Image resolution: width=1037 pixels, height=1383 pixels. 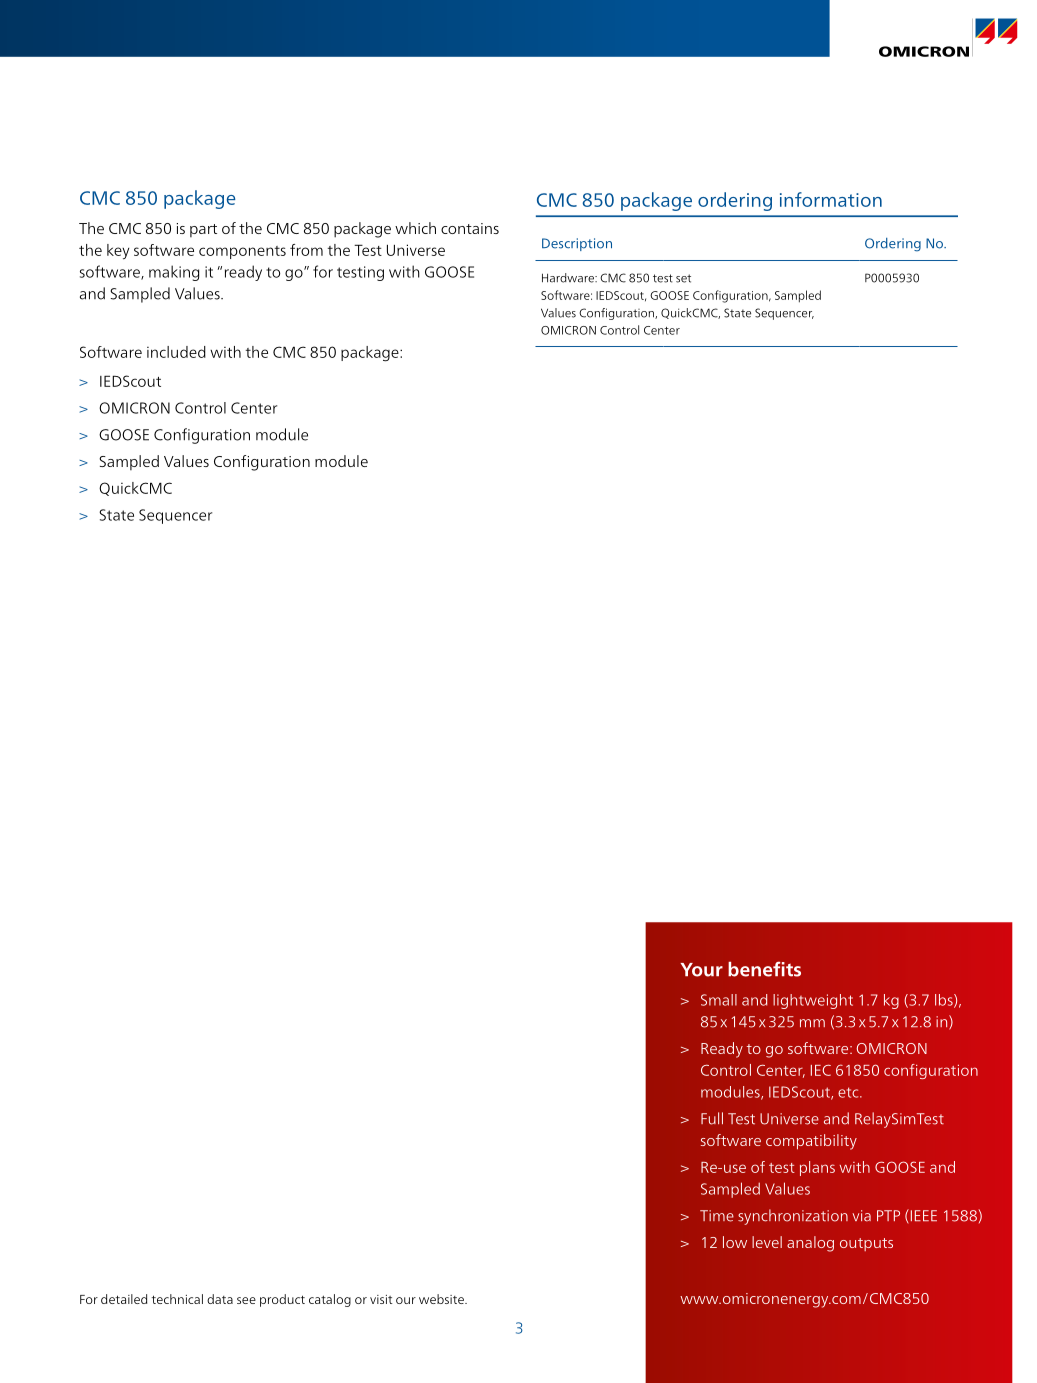 I want to click on data, so click(x=220, y=1299).
